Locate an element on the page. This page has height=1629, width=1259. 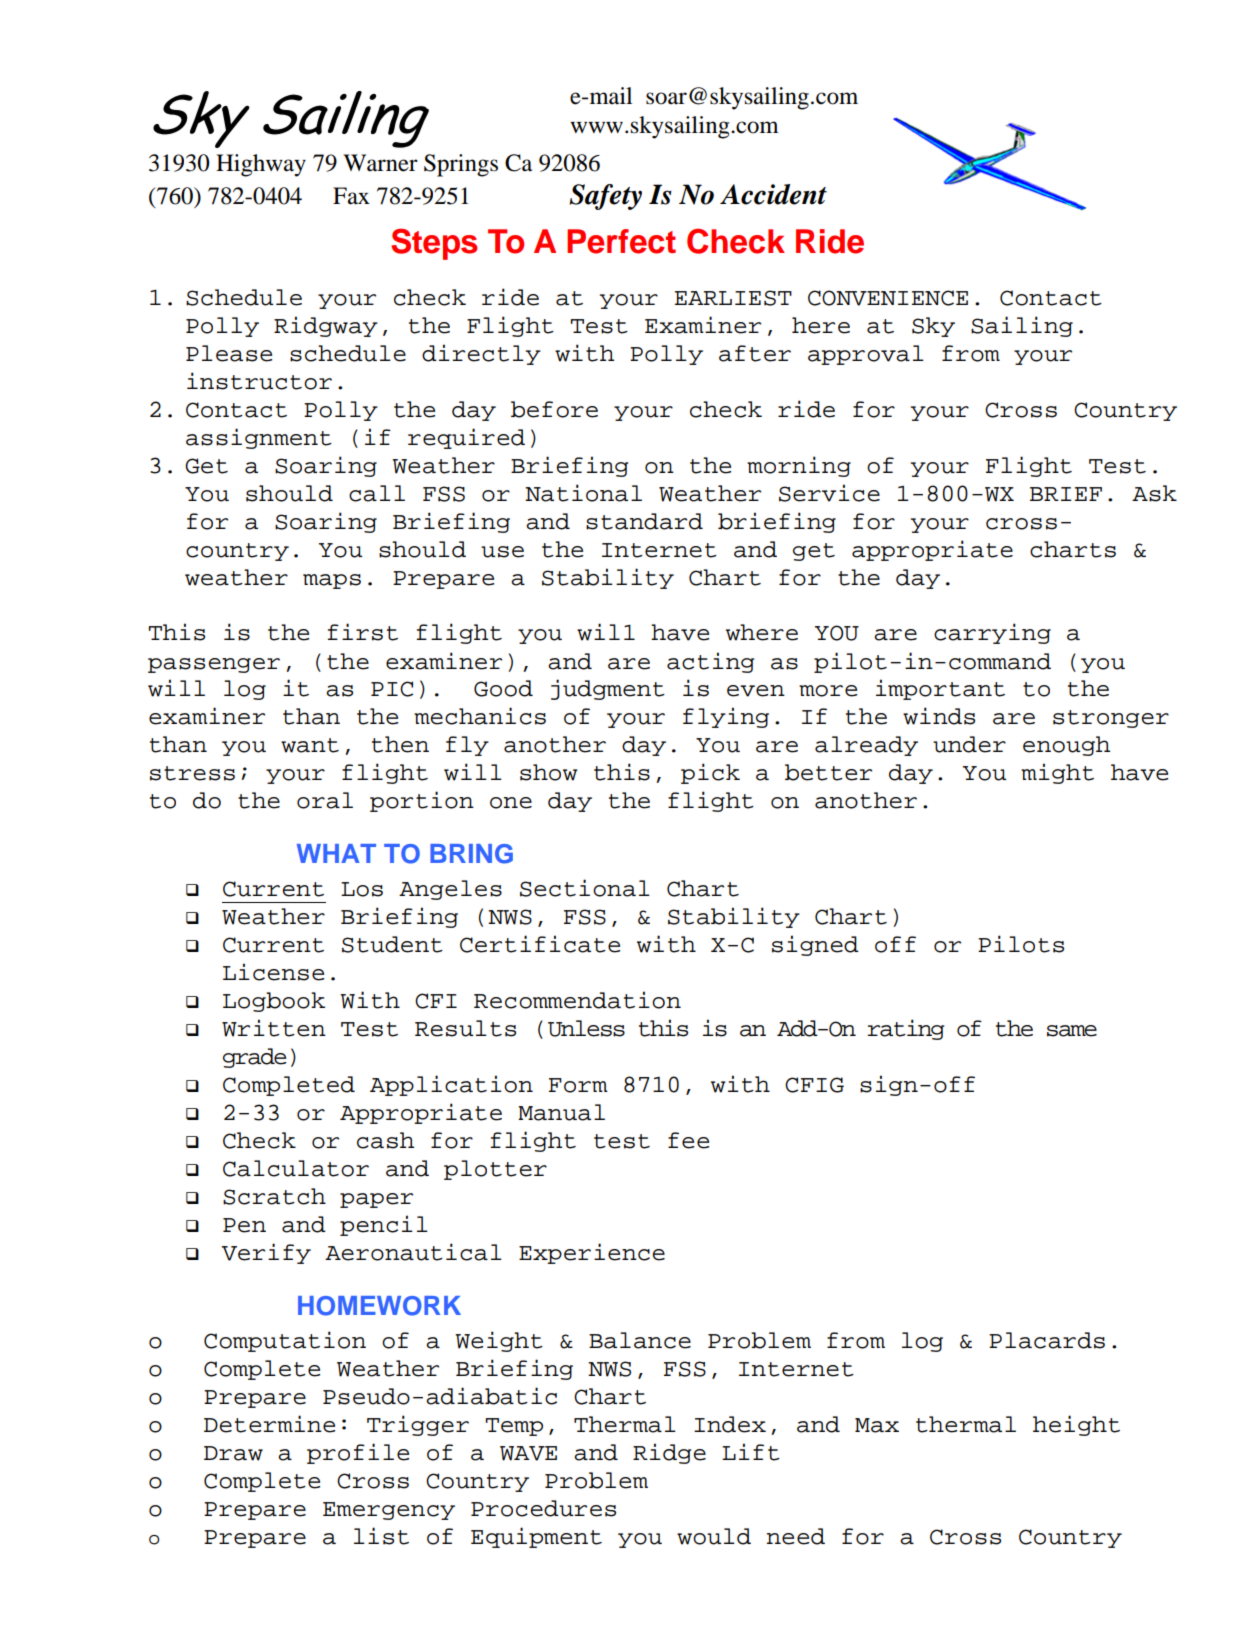
Form is located at coordinates (578, 1085).
